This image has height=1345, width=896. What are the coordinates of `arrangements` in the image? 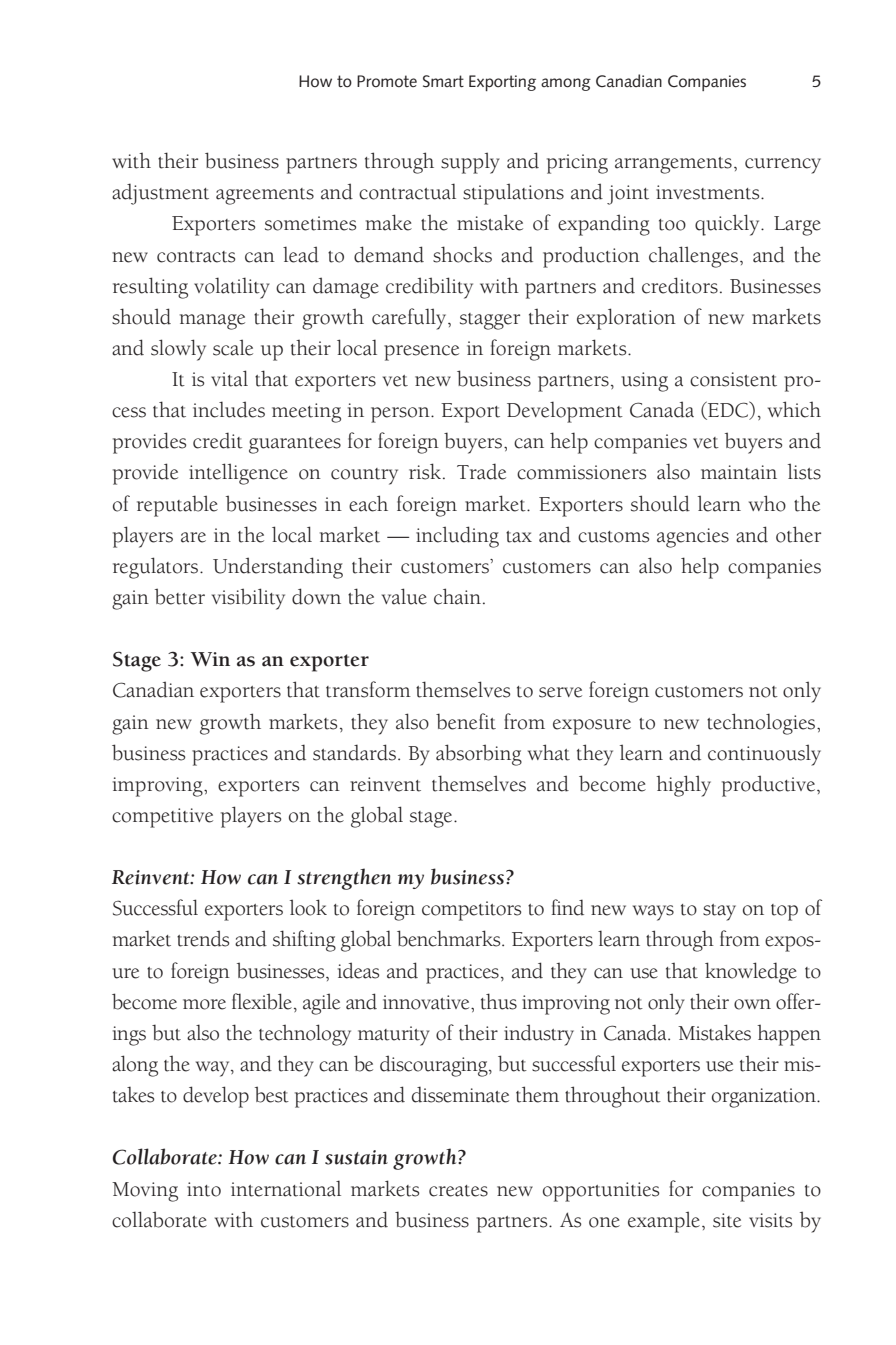 It's located at (673, 165).
